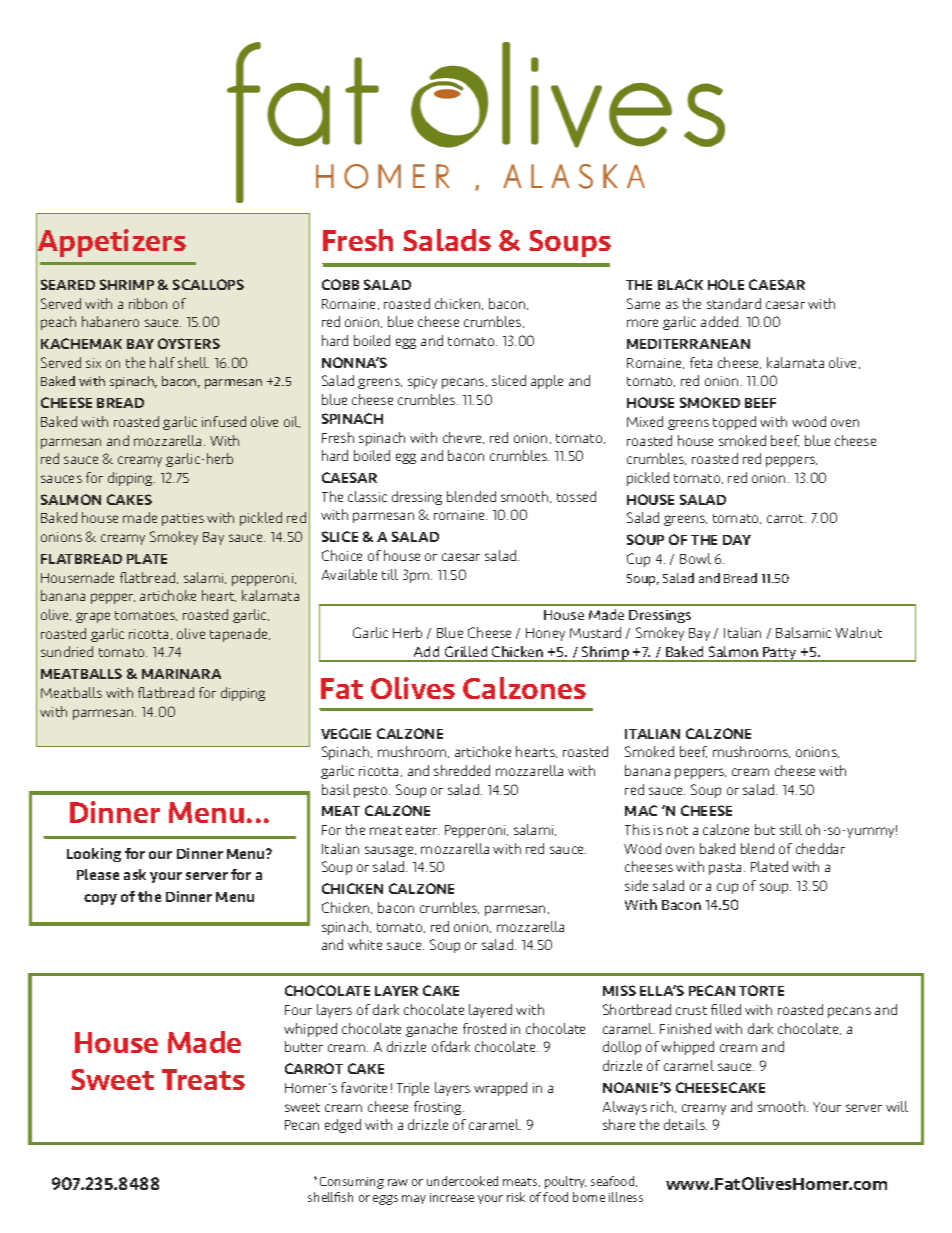 This screenshot has height=1233, width=952. Describe the element at coordinates (111, 243) in the screenshot. I see `Appetizers` at that location.
